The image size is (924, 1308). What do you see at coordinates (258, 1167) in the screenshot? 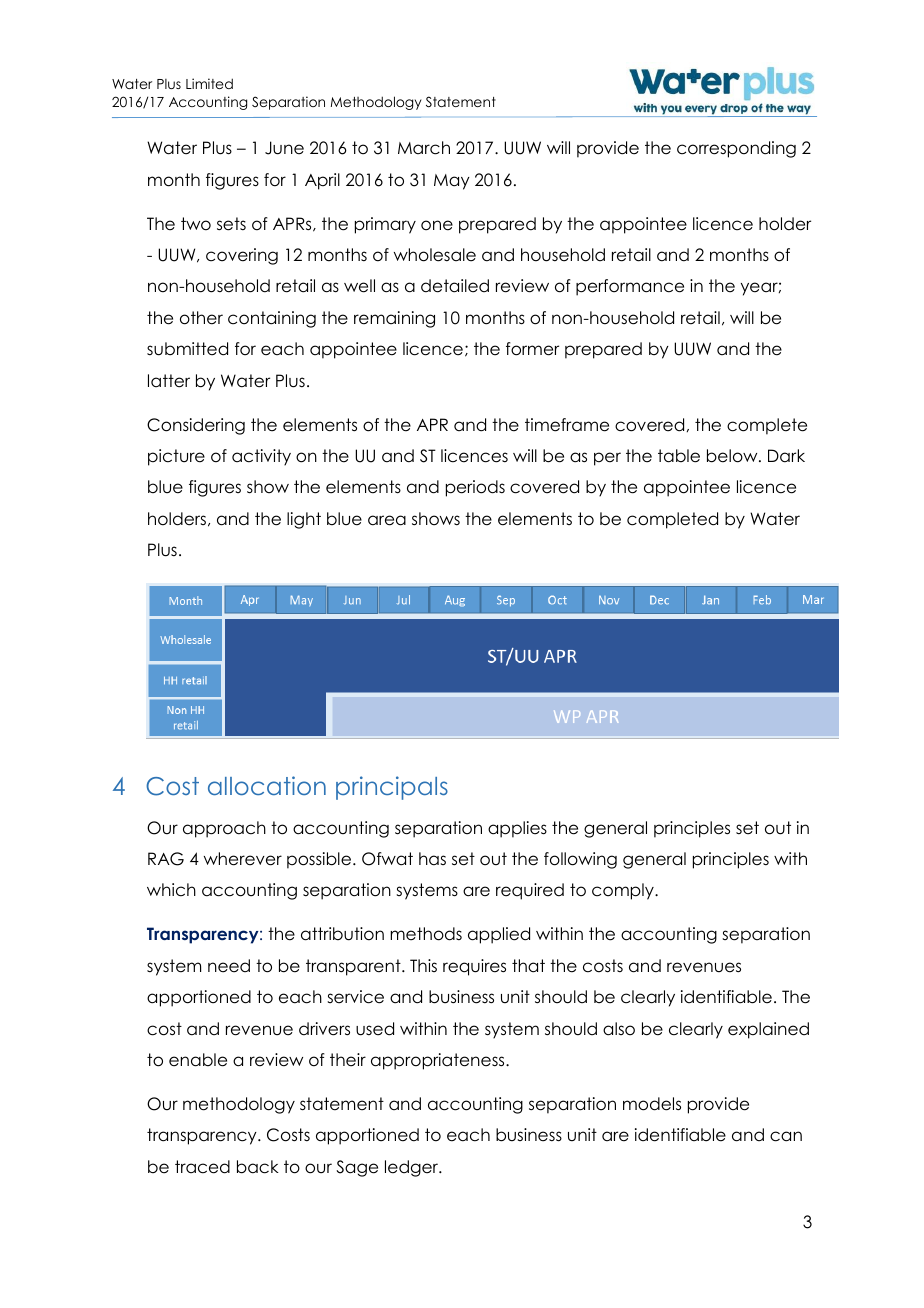
I see `back` at bounding box center [258, 1167].
